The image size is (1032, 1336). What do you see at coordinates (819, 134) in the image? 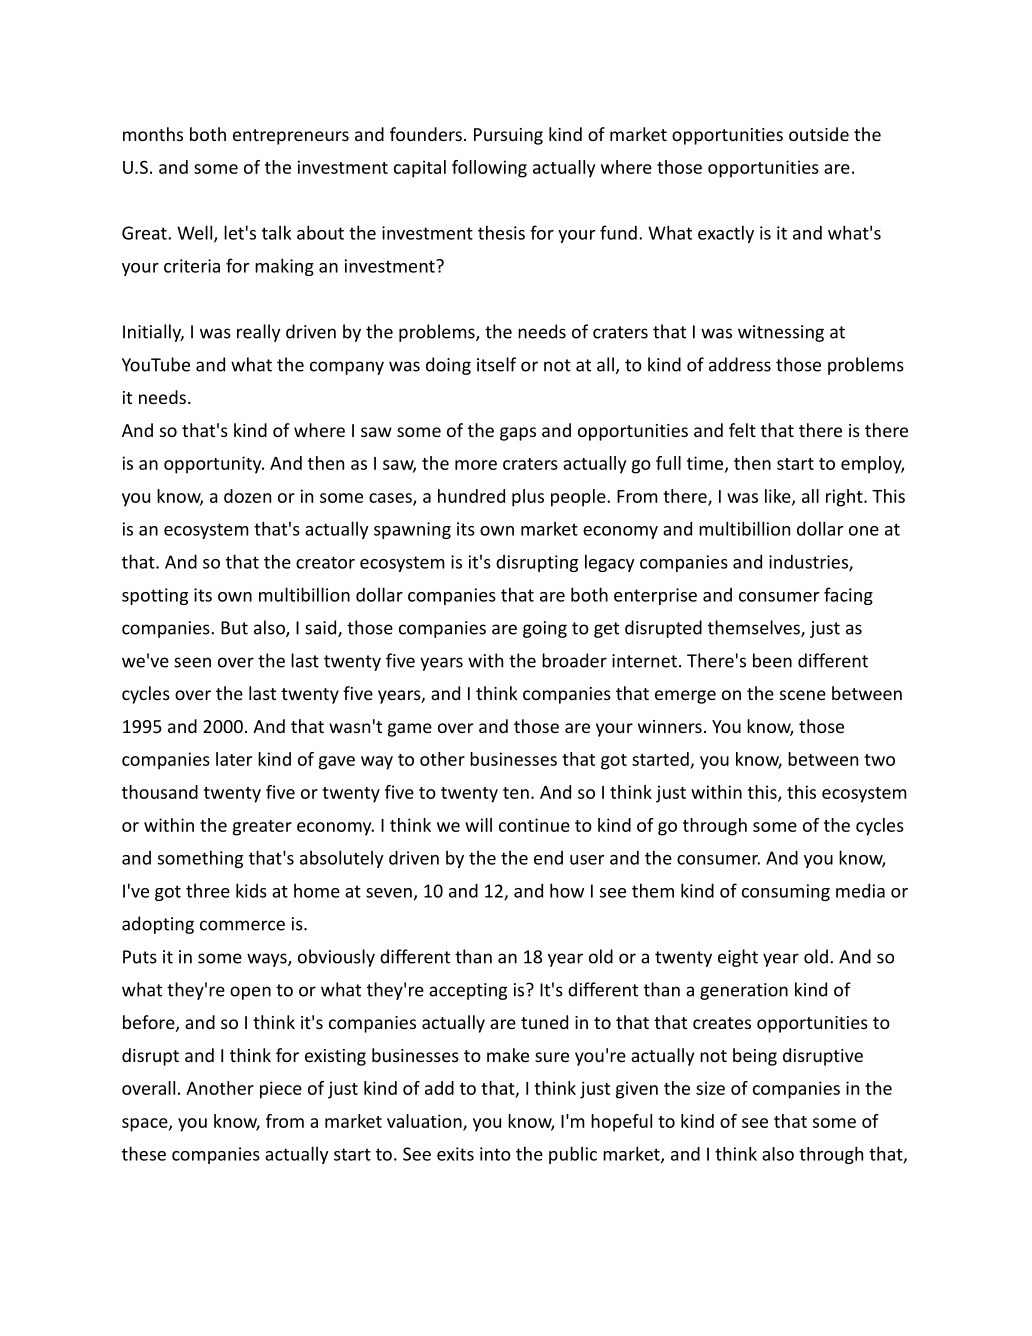
I see `outside` at bounding box center [819, 134].
